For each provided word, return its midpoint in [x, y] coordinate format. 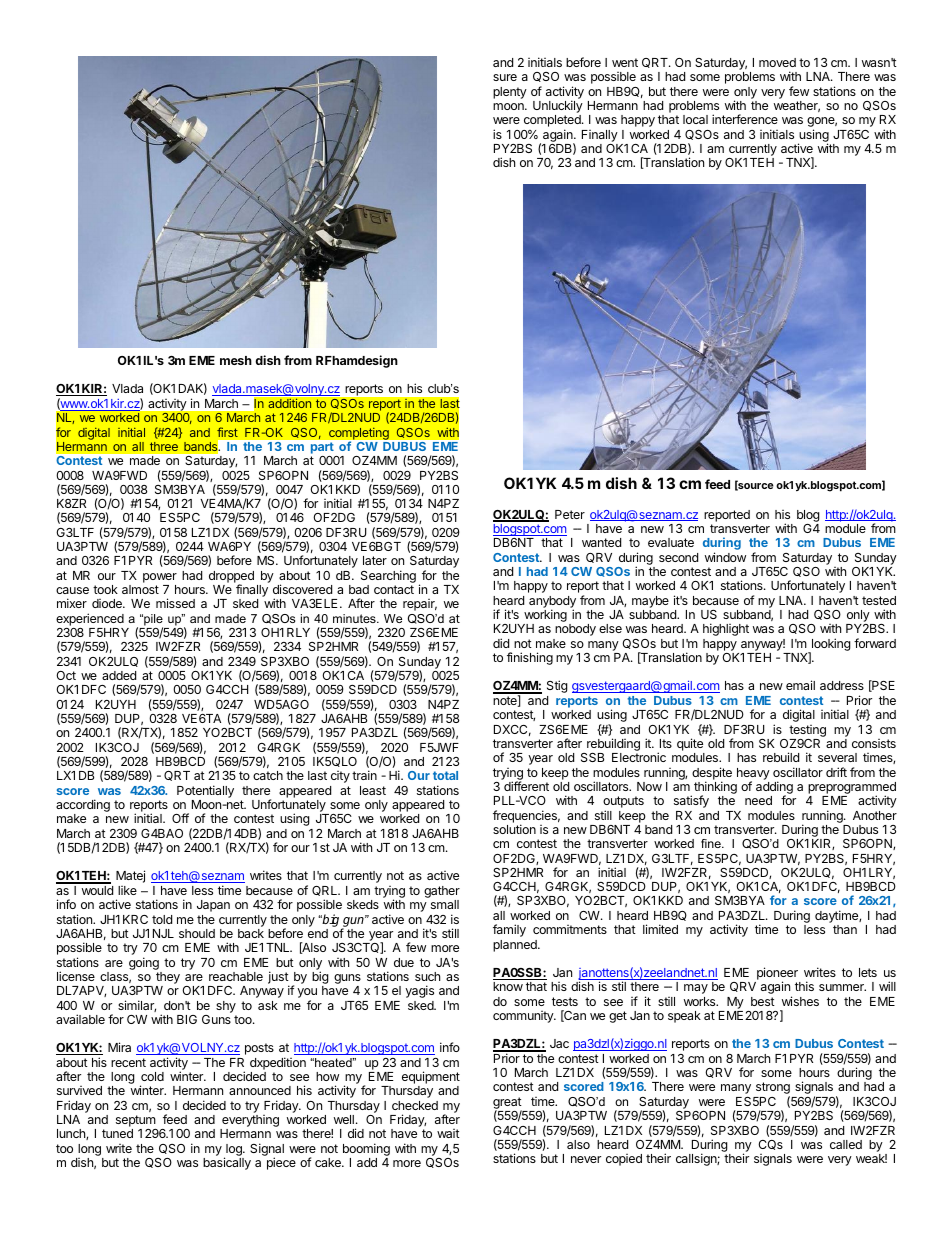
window [725, 557]
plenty [510, 93]
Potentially [205, 791]
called [846, 1144]
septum [136, 1122]
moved [777, 62]
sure [505, 77]
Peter [570, 514]
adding [774, 788]
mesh [236, 360]
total [445, 775]
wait [448, 1133]
